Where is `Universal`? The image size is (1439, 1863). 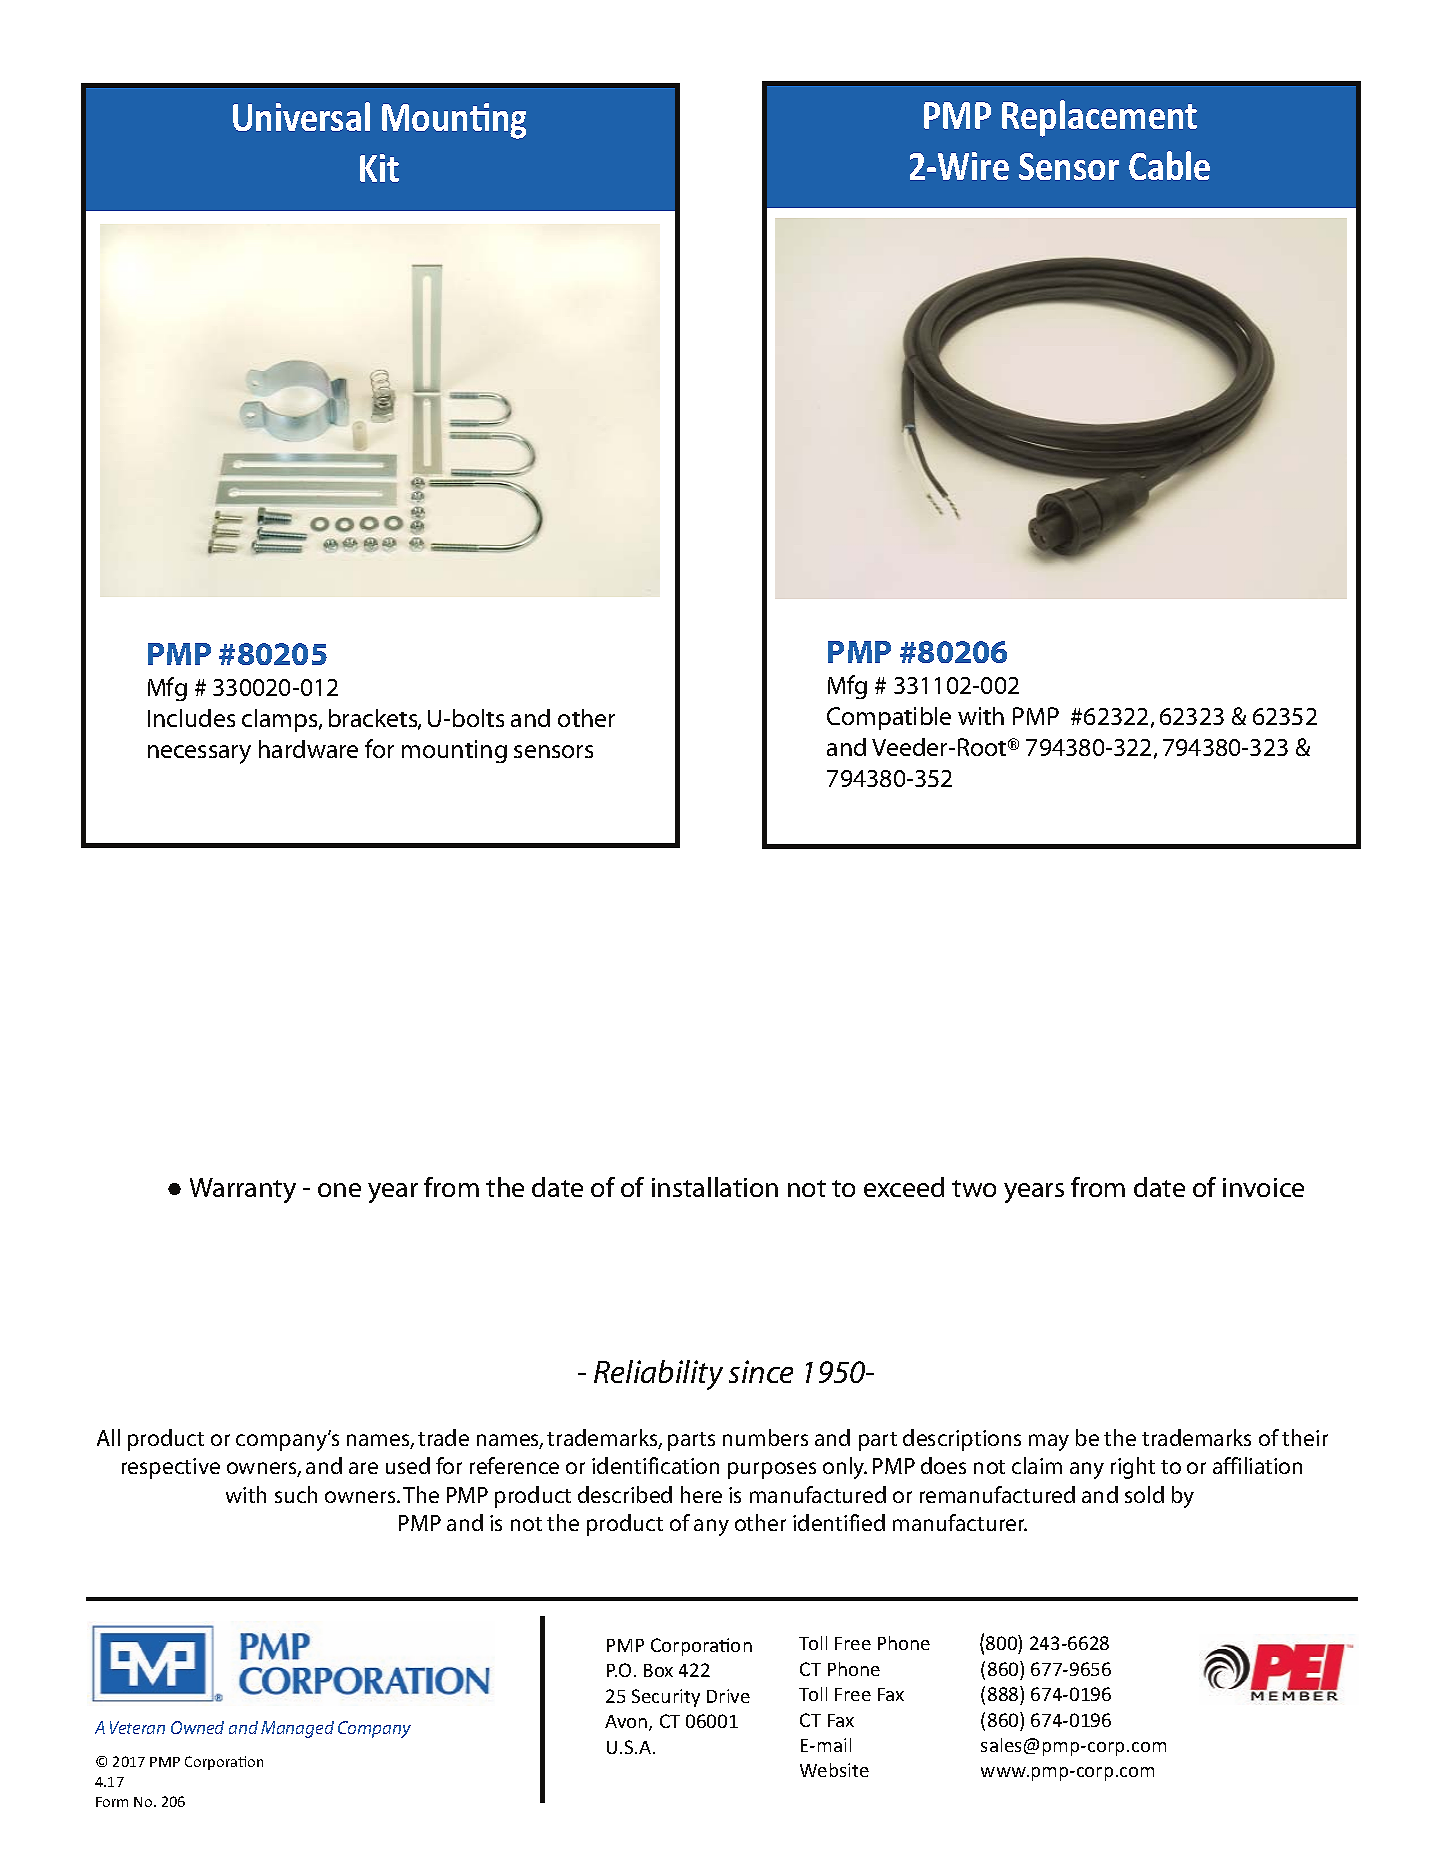 Universal is located at coordinates (301, 116).
